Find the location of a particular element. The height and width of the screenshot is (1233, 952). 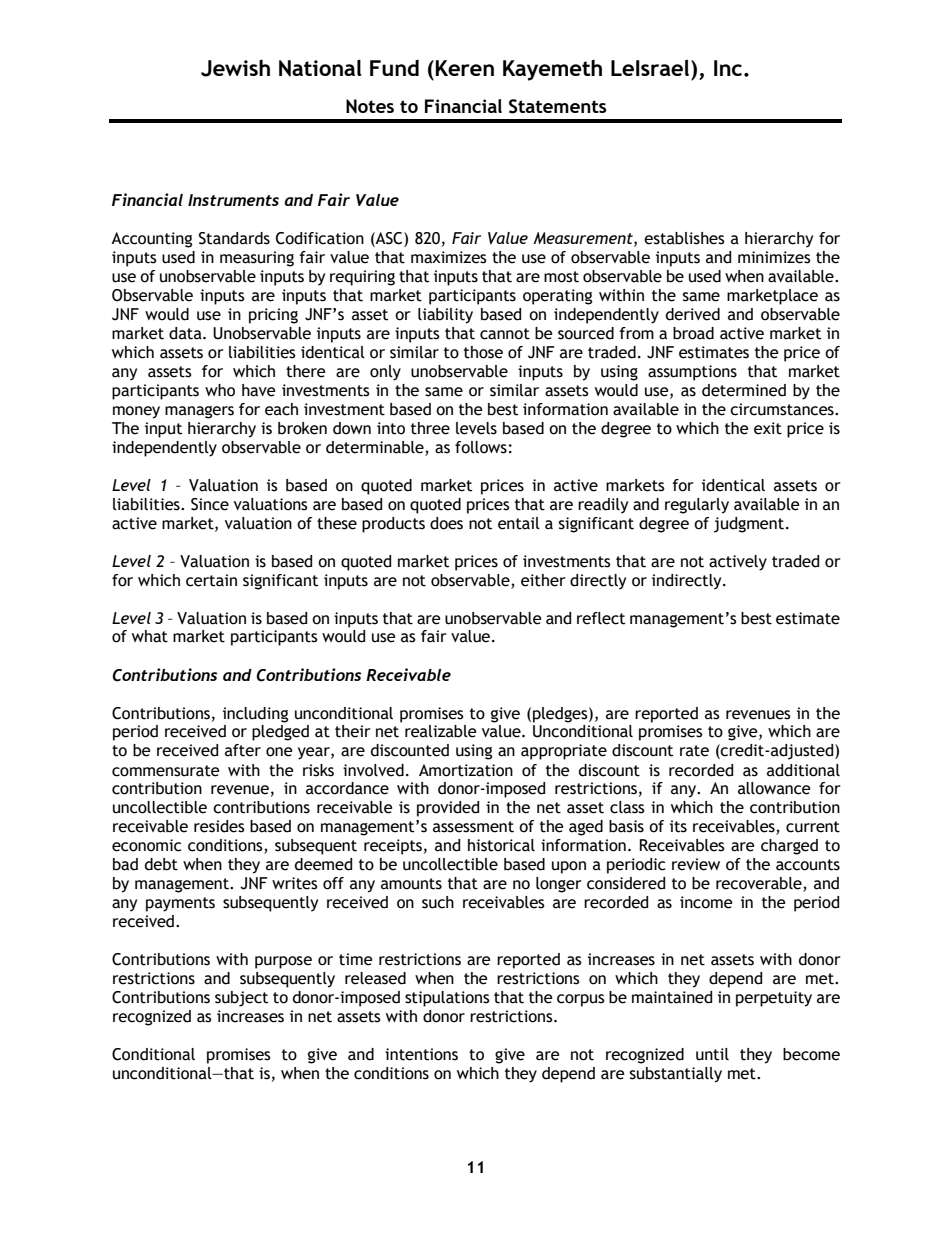

review is located at coordinates (696, 864).
